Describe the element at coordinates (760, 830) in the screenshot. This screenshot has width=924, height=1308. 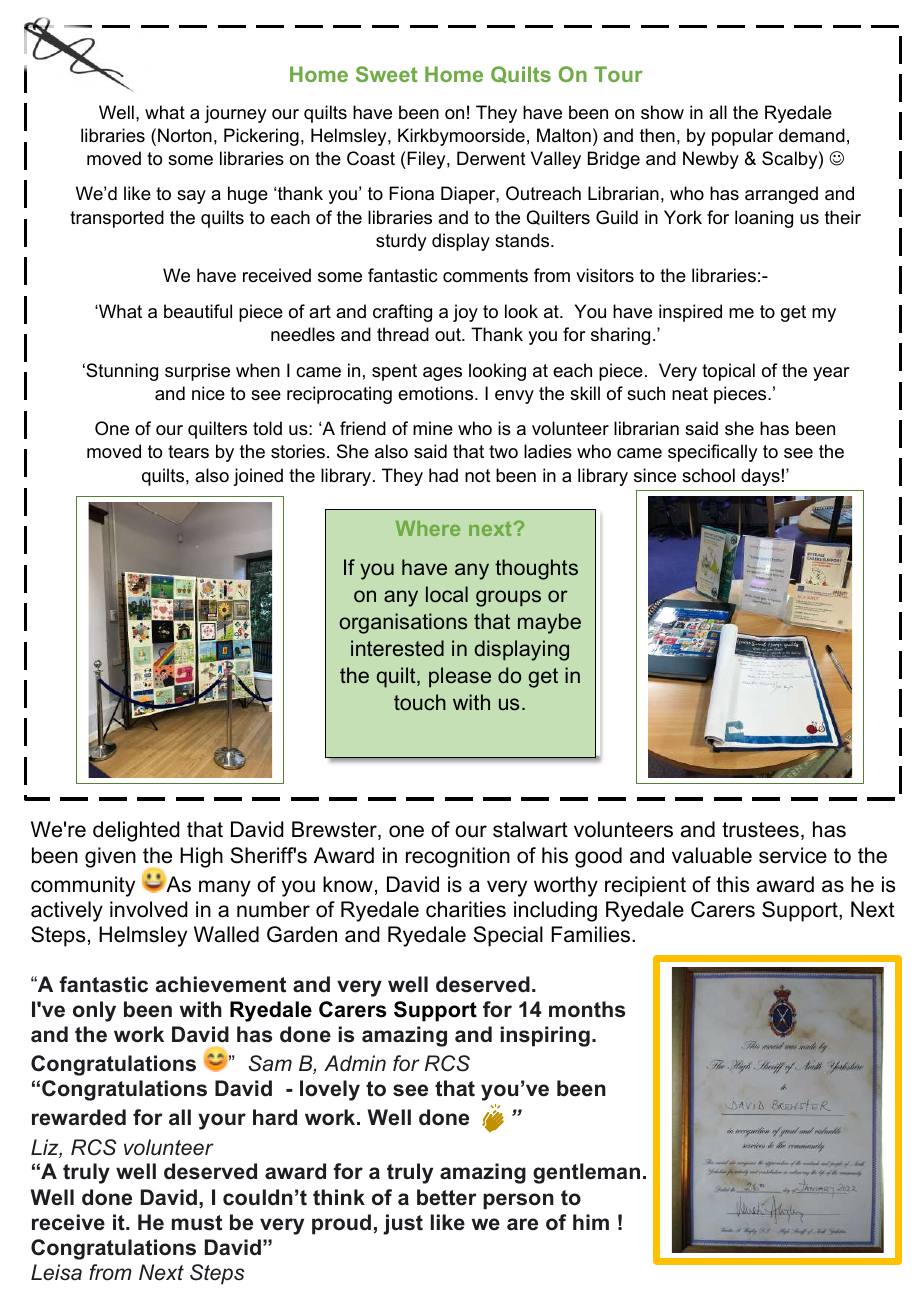
I see `trustees` at that location.
